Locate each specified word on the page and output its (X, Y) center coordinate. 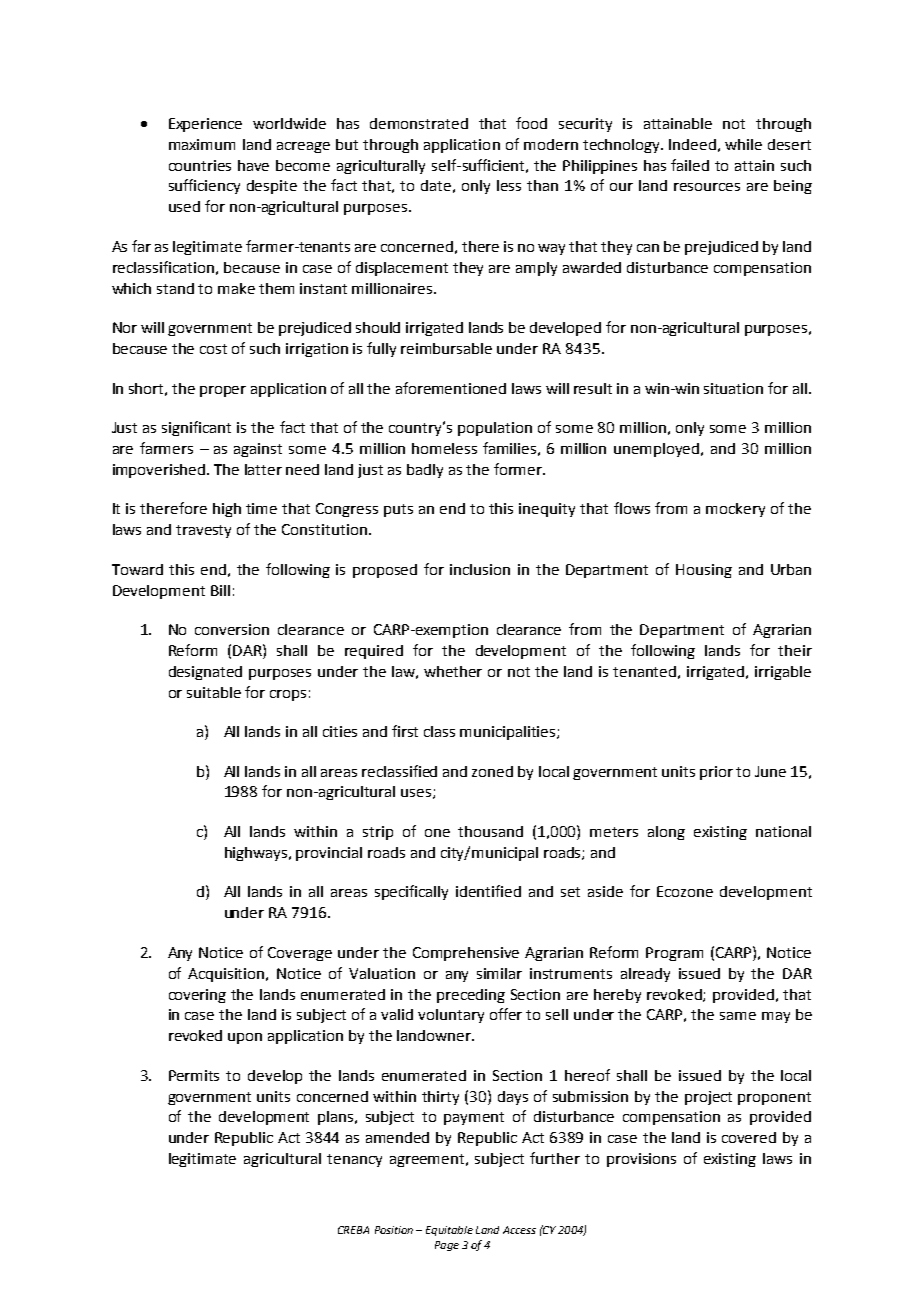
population (495, 429)
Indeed (692, 144)
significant (196, 428)
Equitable (449, 1231)
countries (200, 165)
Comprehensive (466, 954)
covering (197, 996)
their (795, 650)
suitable (214, 692)
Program (674, 954)
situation (733, 388)
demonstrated (419, 123)
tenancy (354, 1160)
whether (453, 671)
